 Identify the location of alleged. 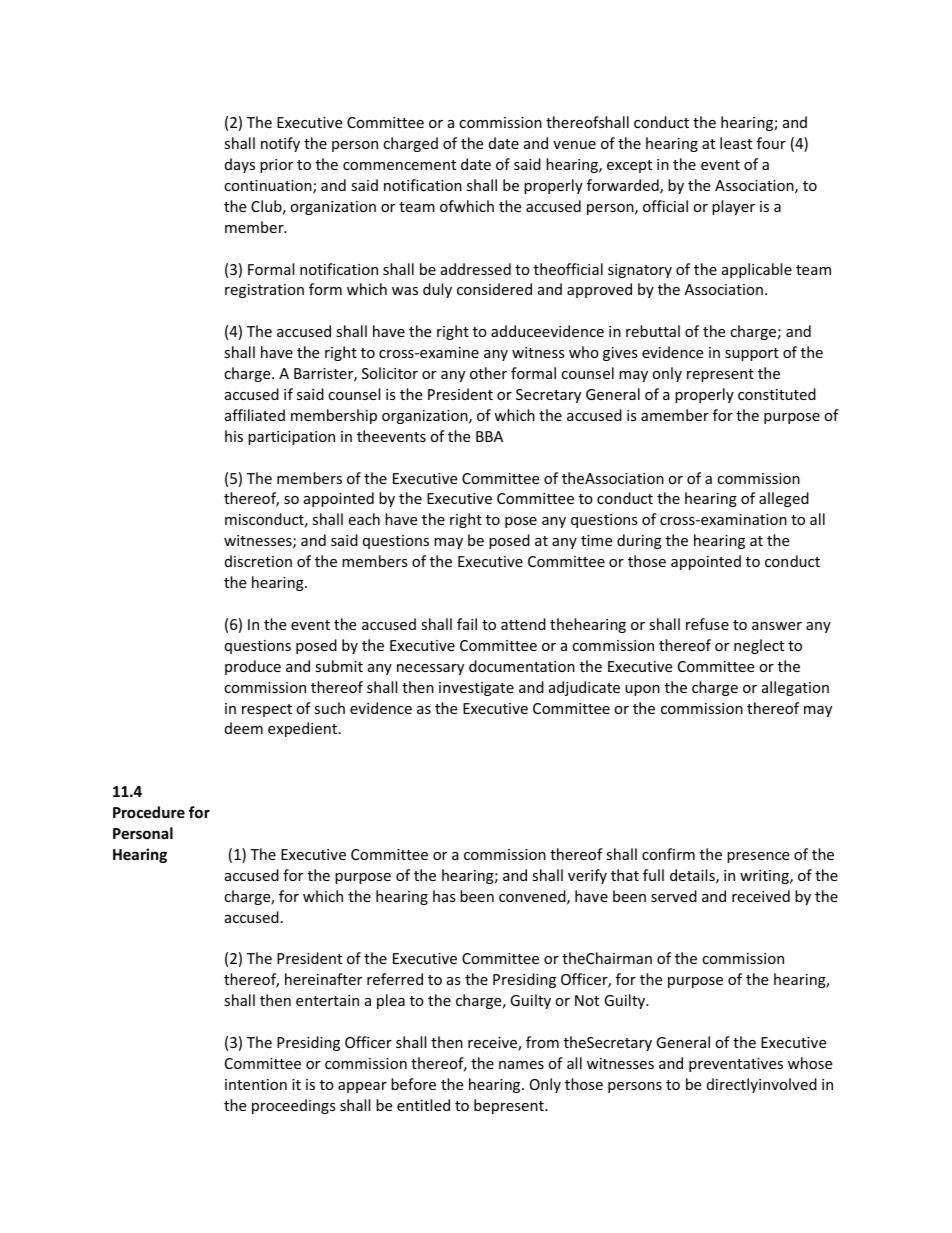
(784, 499).
